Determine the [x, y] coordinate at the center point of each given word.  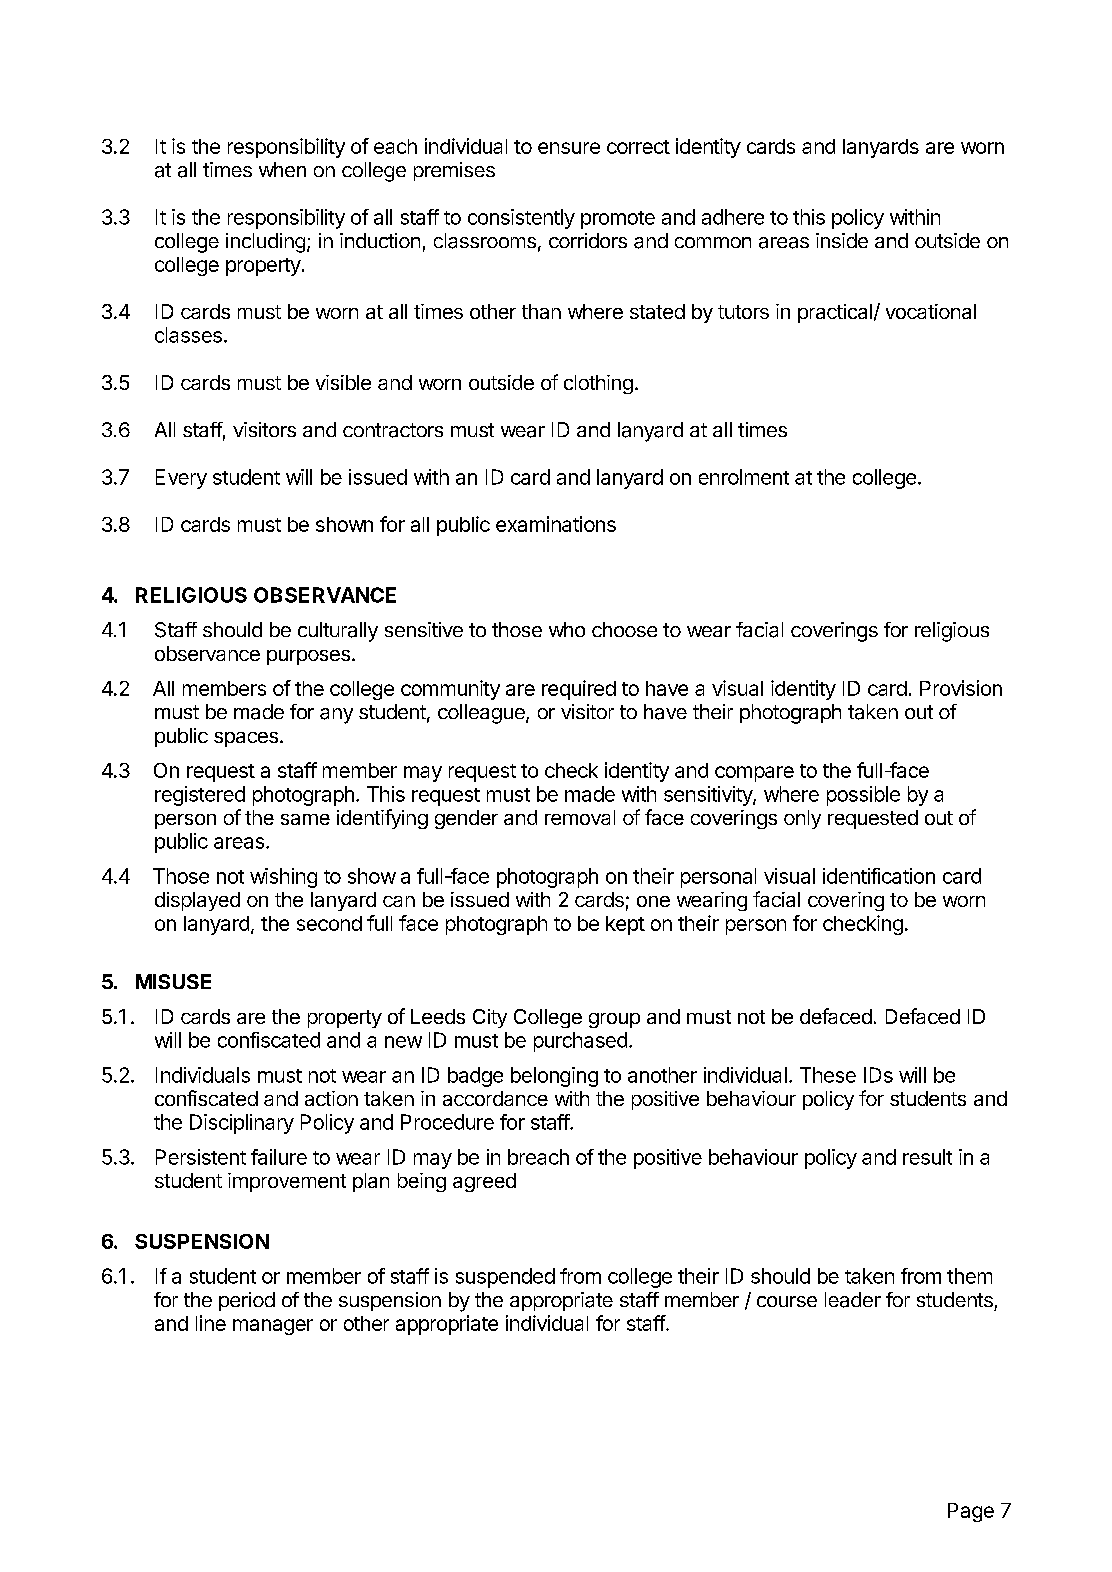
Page [971, 1512]
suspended [505, 1278]
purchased [580, 1042]
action [331, 1098]
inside [842, 240]
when [282, 169]
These [828, 1075]
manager [273, 1327]
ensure [569, 148]
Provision [961, 688]
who [567, 629]
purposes [308, 657]
